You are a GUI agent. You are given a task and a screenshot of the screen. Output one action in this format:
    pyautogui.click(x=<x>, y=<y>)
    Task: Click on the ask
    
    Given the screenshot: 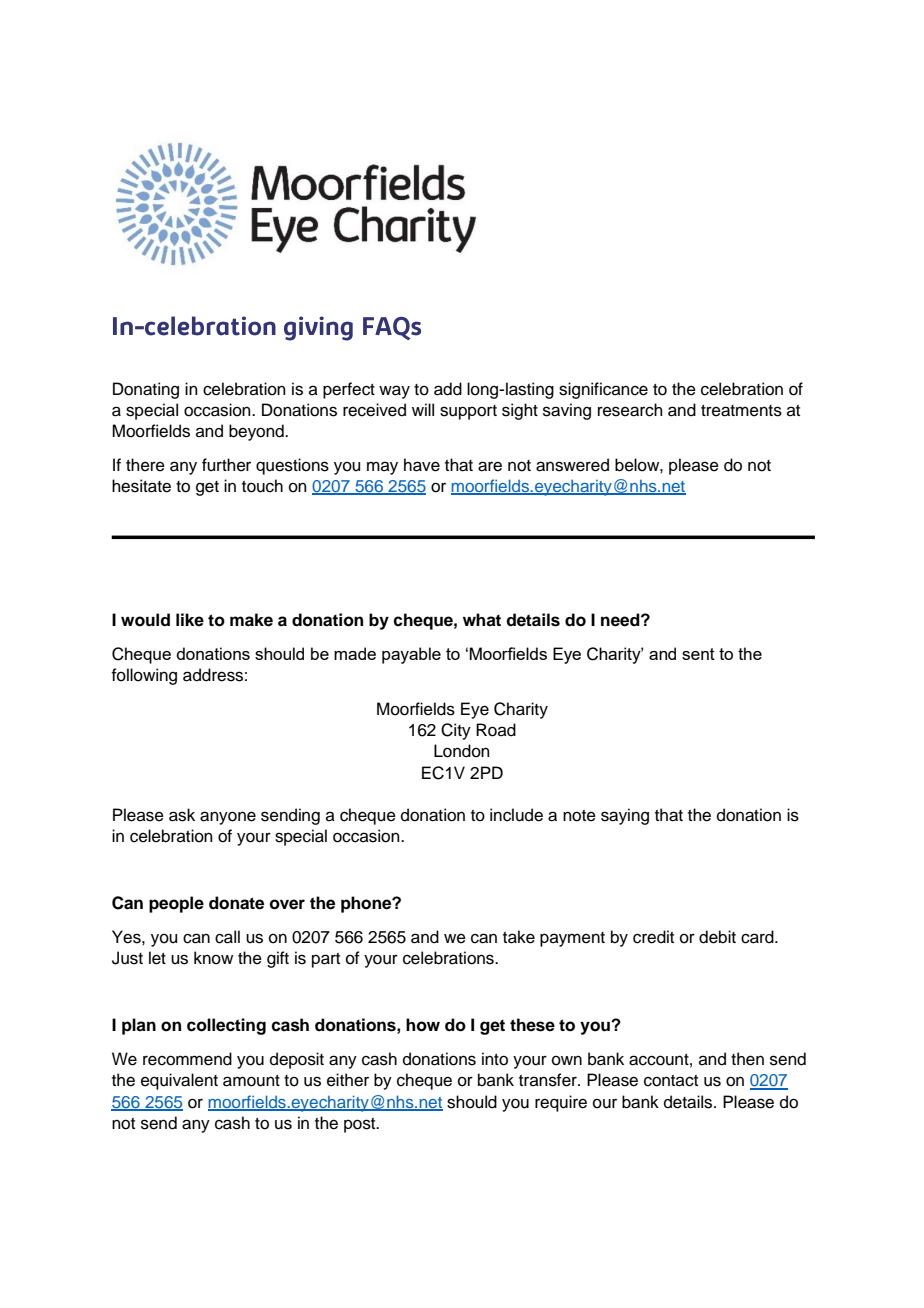 What is the action you would take?
    pyautogui.click(x=182, y=815)
